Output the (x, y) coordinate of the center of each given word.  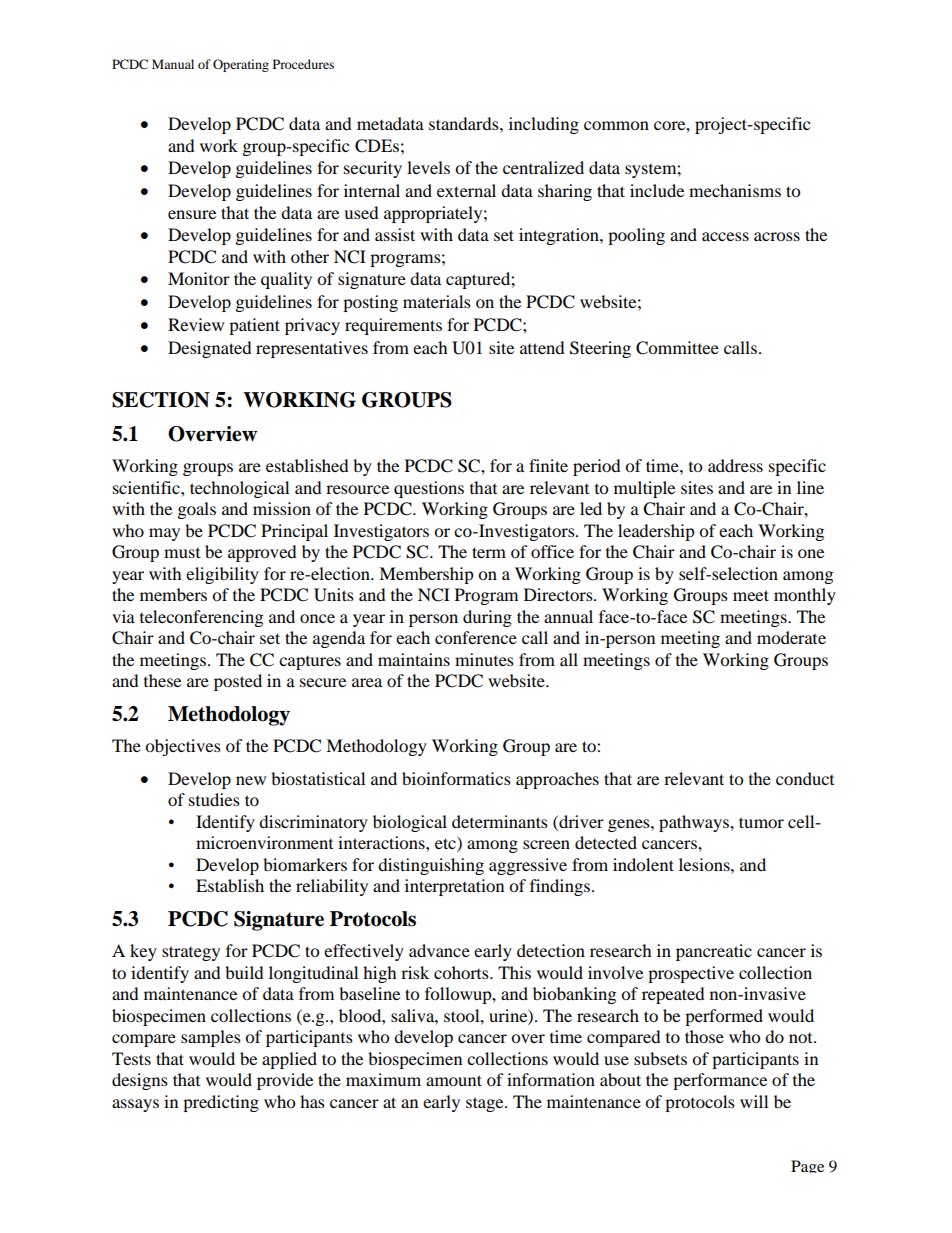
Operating (241, 65)
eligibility (222, 575)
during (487, 618)
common (616, 125)
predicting (221, 1103)
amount (454, 1080)
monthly (805, 596)
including (544, 125)
